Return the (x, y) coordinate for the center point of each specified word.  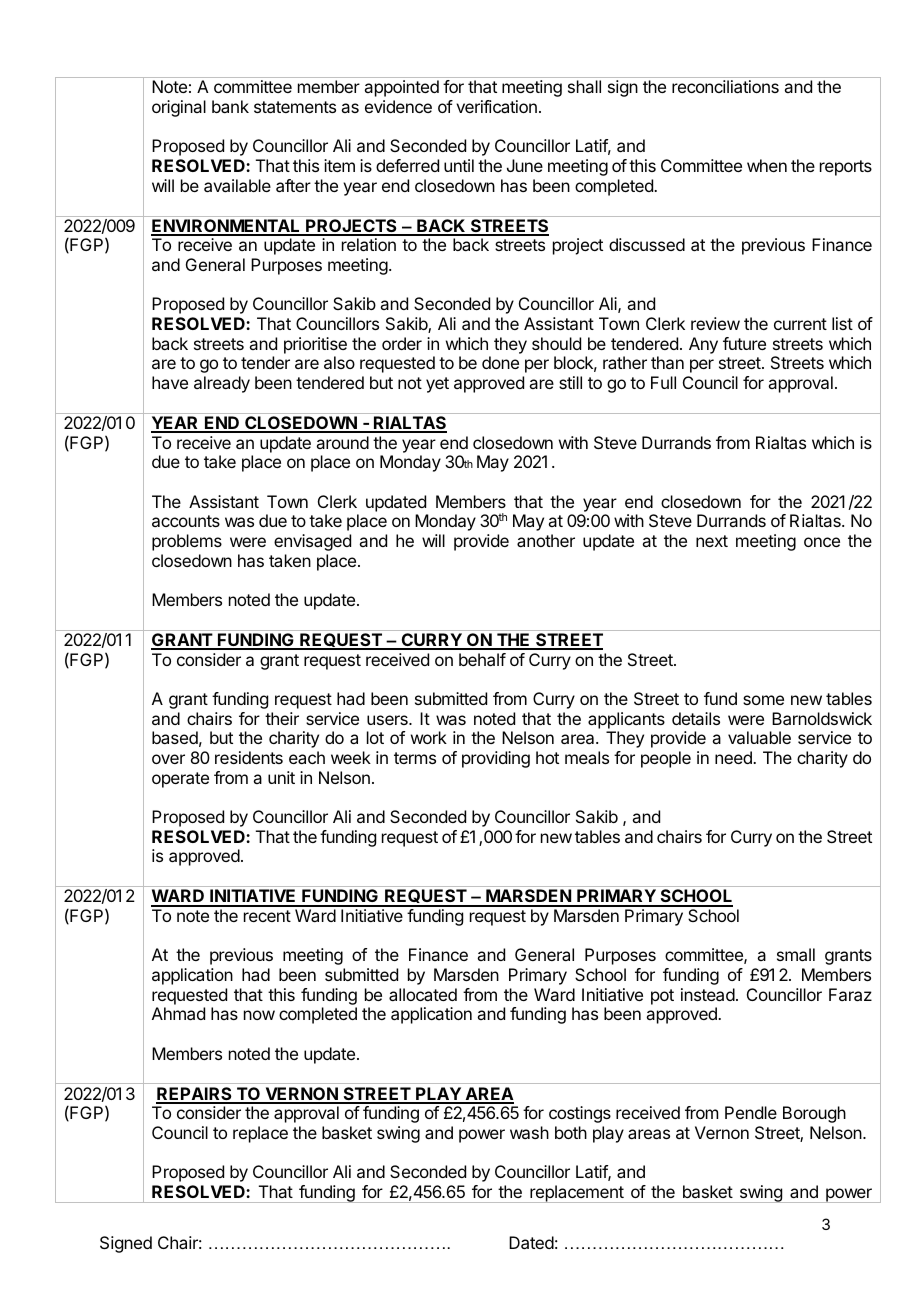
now (259, 1015)
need (734, 757)
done (500, 362)
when (767, 165)
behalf (482, 659)
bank (230, 106)
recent (267, 916)
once (822, 542)
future (744, 343)
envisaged (312, 542)
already (222, 384)
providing (496, 759)
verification (496, 106)
